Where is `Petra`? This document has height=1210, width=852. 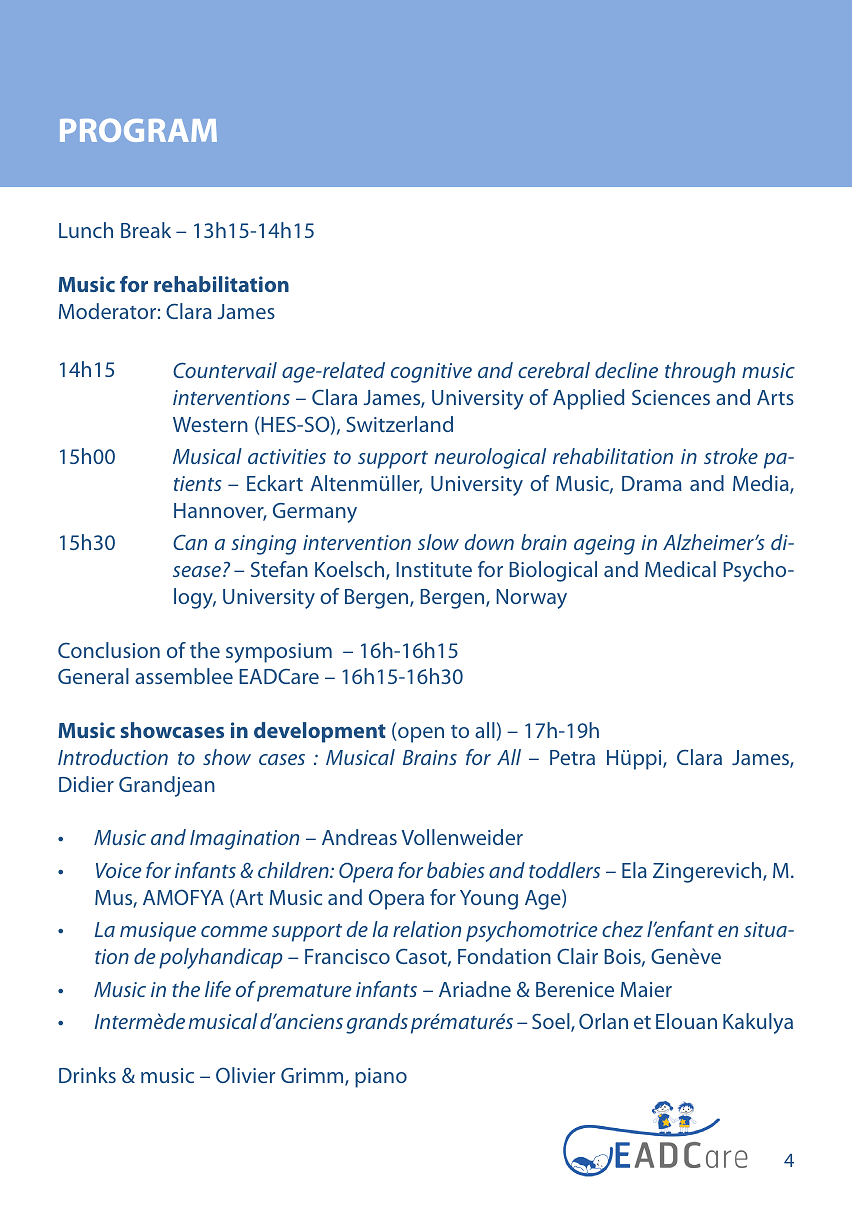 Petra is located at coordinates (572, 757).
